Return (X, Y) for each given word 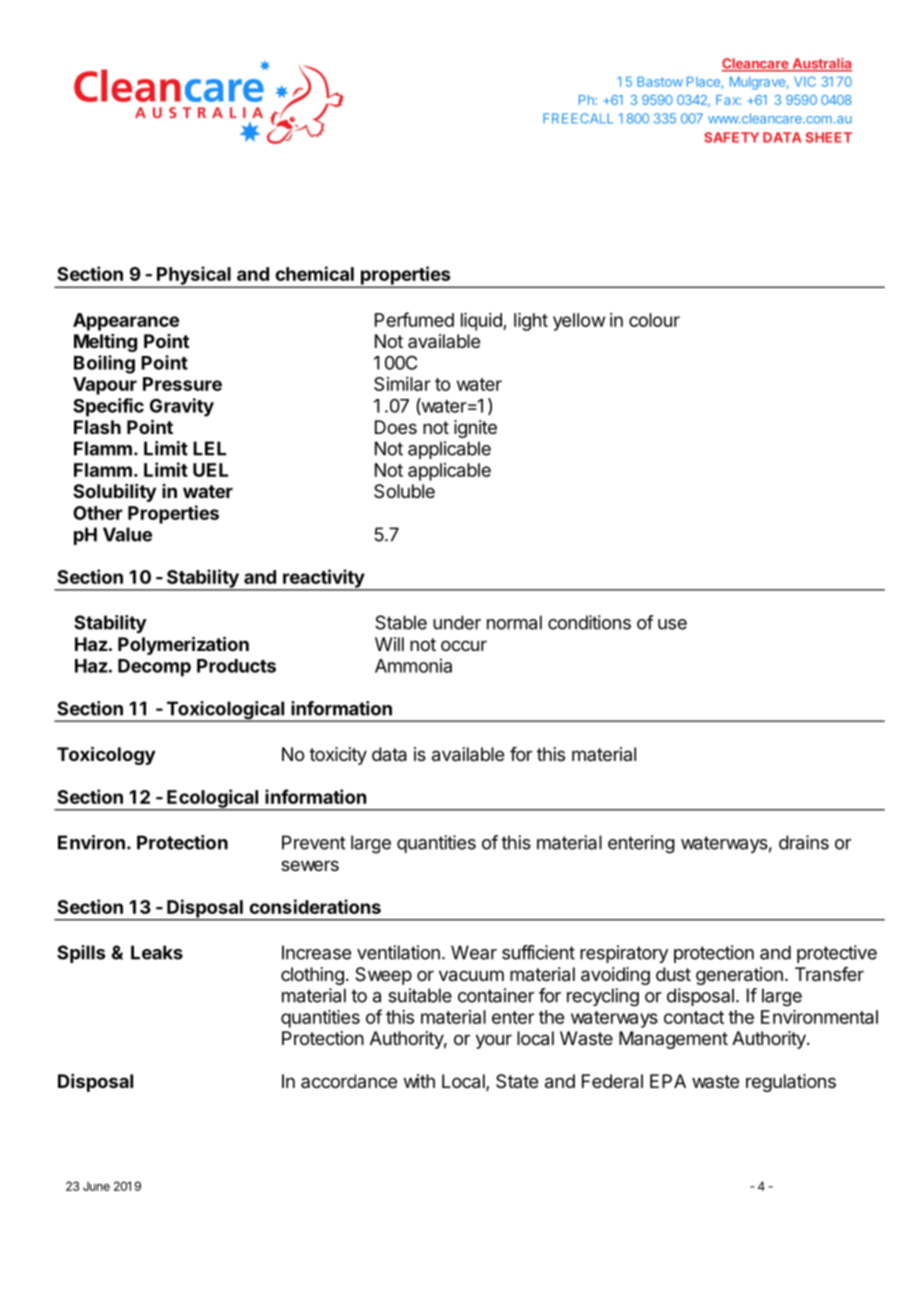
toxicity (338, 756)
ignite (475, 429)
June (96, 1186)
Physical (194, 276)
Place (704, 82)
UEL (210, 470)
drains (804, 842)
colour (654, 320)
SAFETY (731, 137)
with (419, 1081)
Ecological (213, 799)
